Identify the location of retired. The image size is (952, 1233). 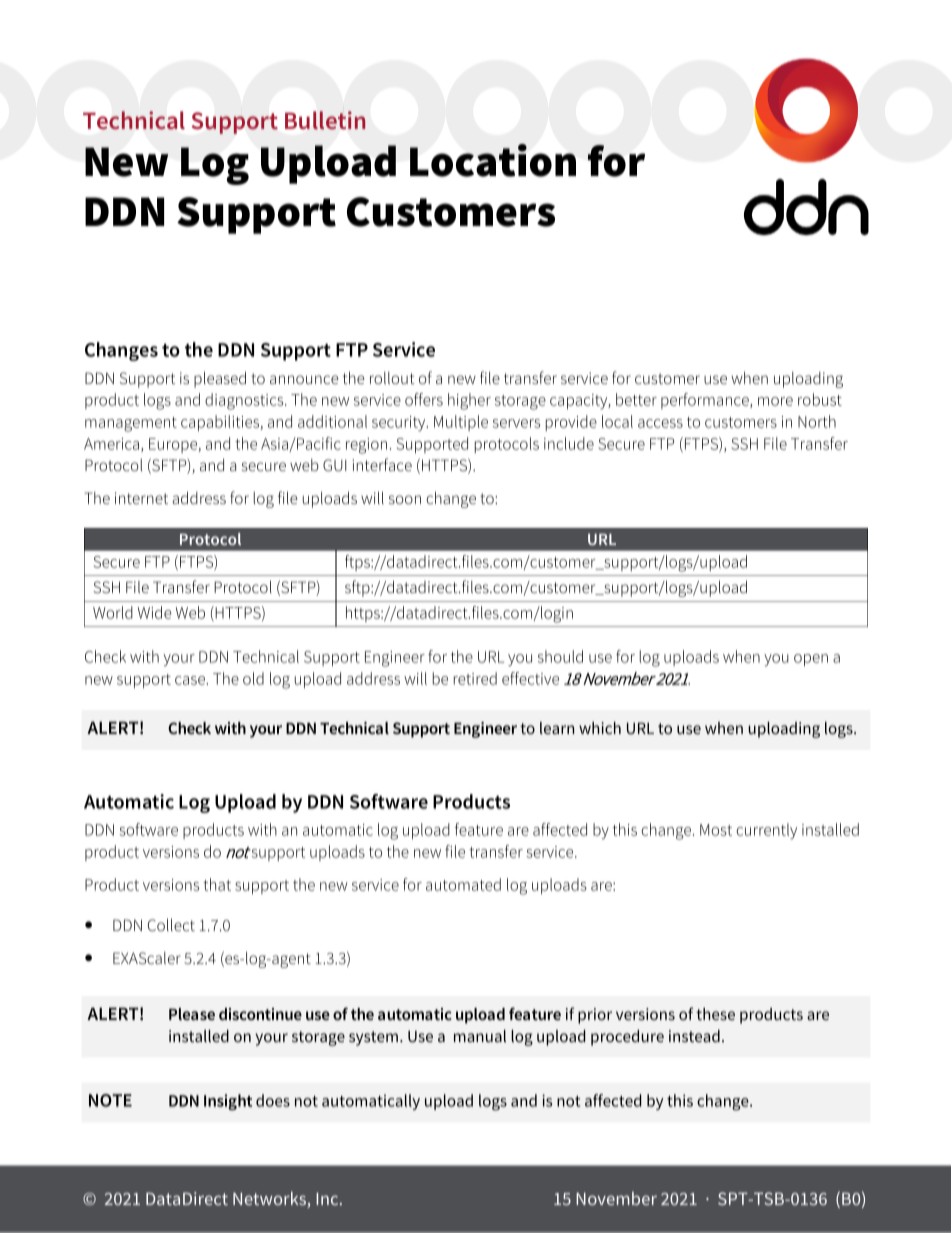
(475, 678).
